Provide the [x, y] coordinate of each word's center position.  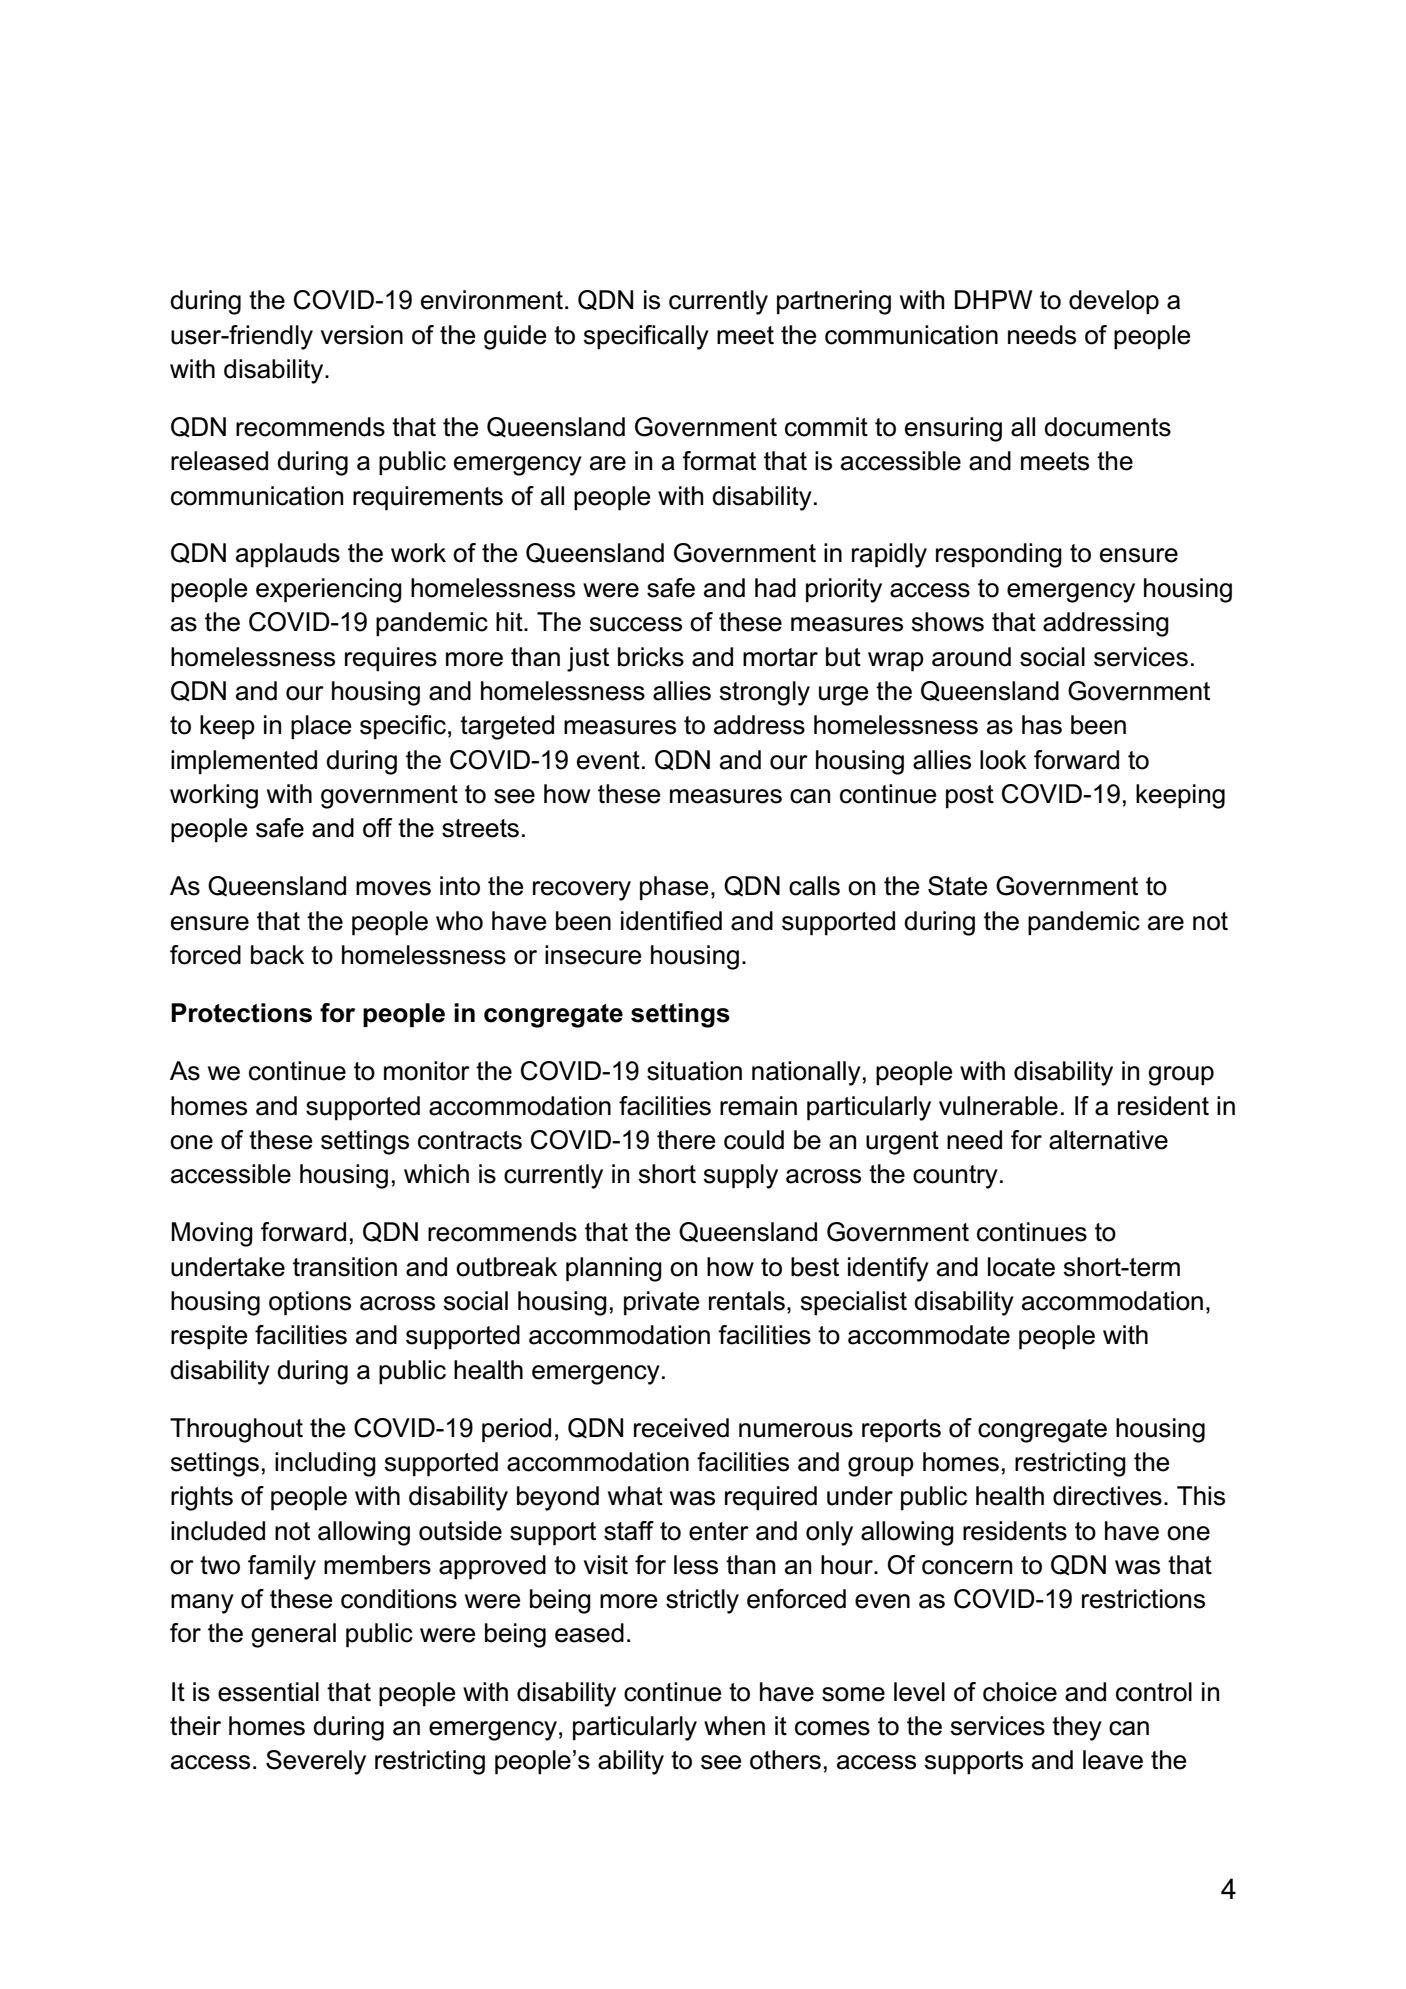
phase [674, 888]
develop [1114, 302]
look [1003, 760]
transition [345, 1267]
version [362, 335]
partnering [834, 302]
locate [1021, 1267]
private [661, 1303]
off [377, 828]
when [734, 1726]
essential [268, 1692]
